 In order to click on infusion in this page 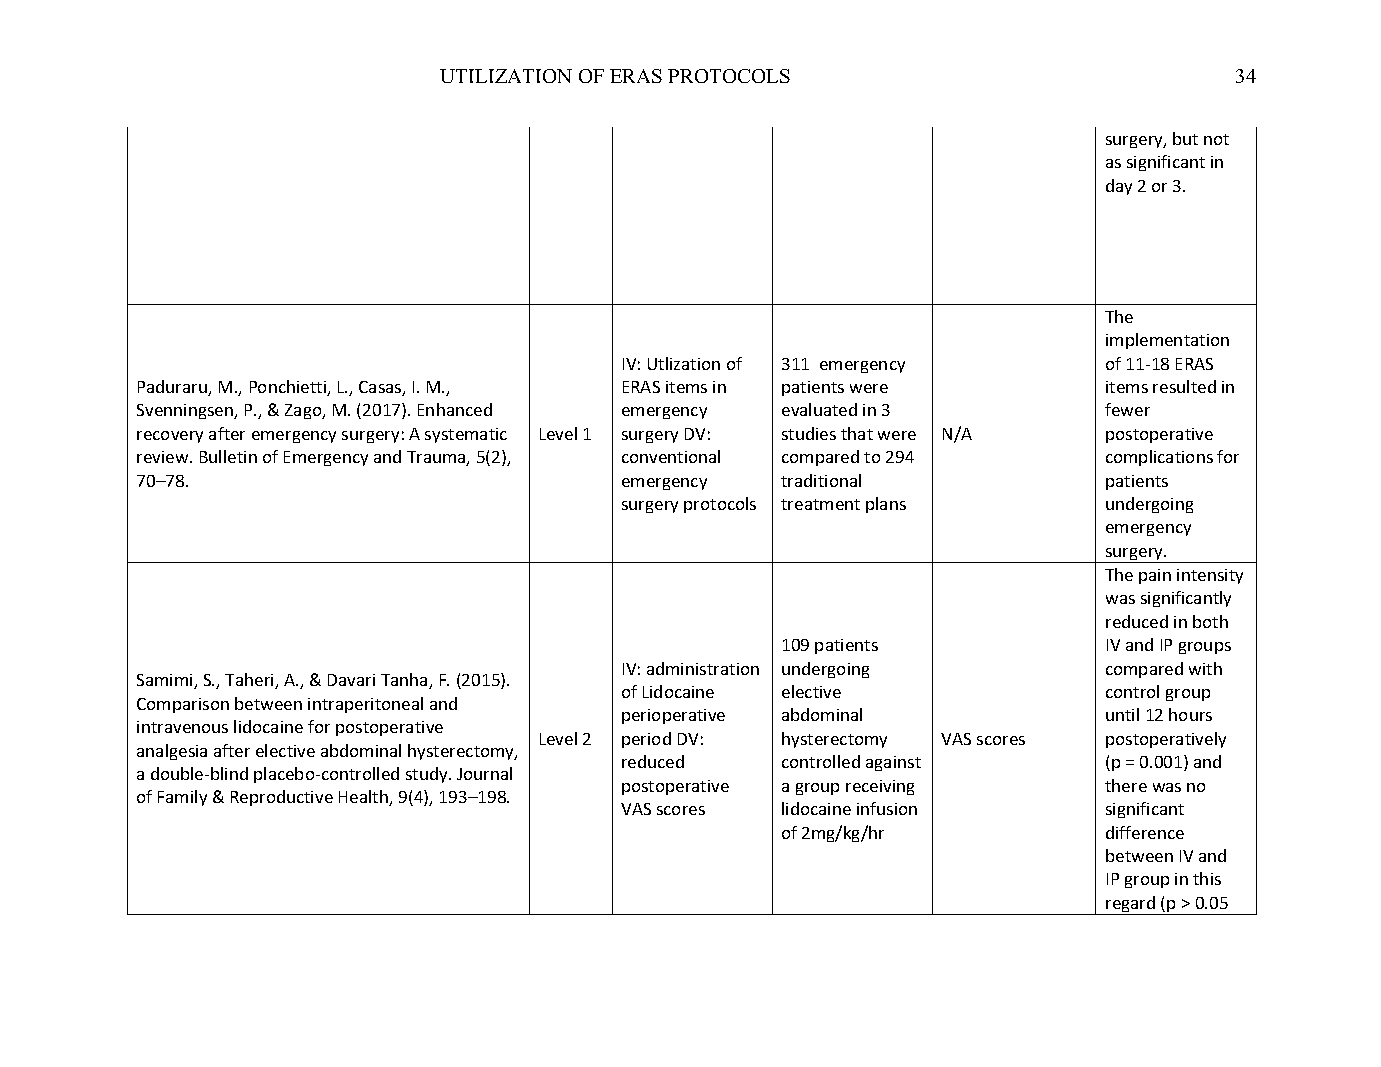, I will do `click(887, 808)`.
